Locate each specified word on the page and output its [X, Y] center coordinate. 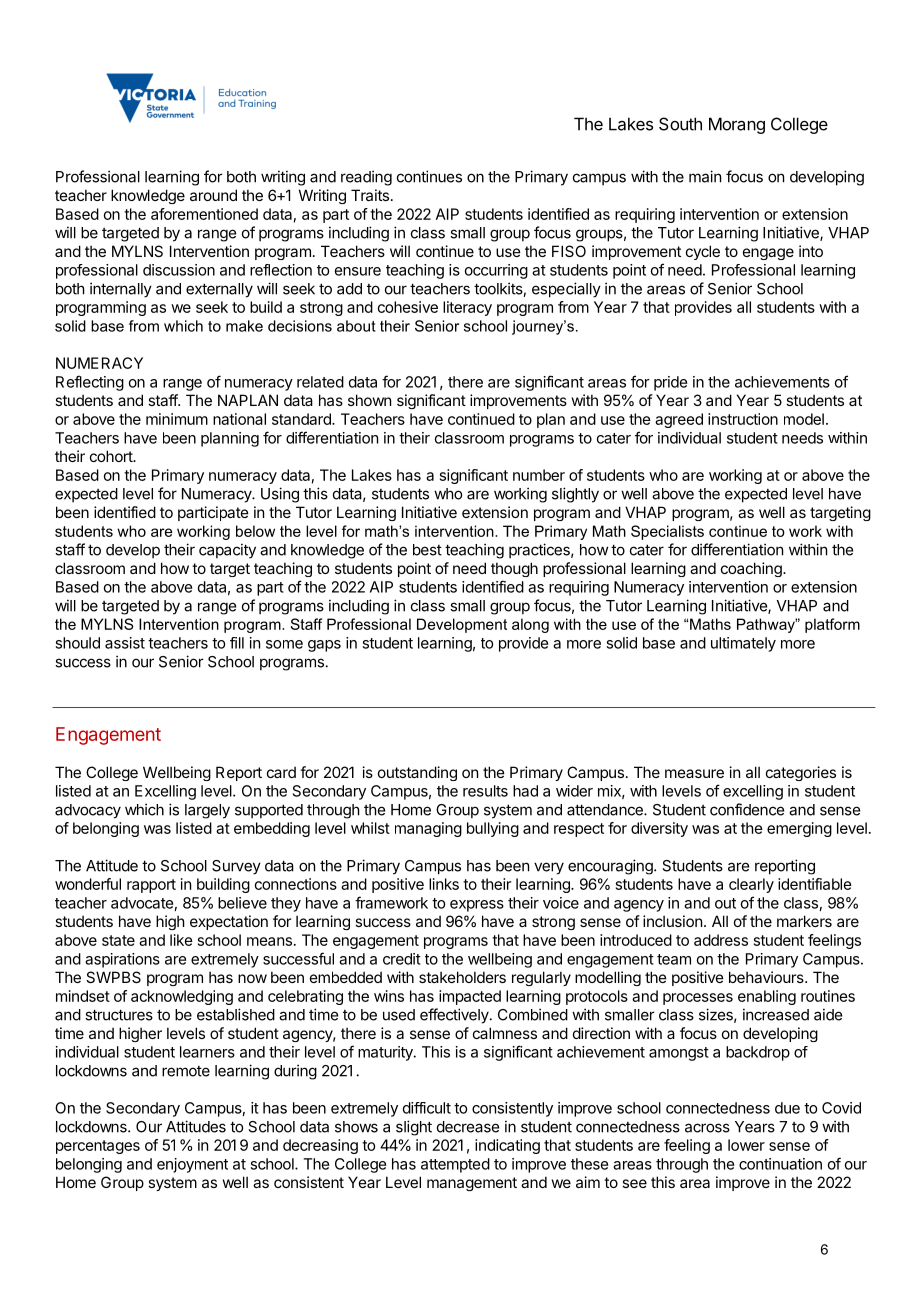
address [721, 940]
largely [207, 811]
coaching [752, 569]
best [427, 550]
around [213, 195]
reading [366, 178]
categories [801, 773]
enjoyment [192, 1165]
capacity [227, 551]
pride [670, 383]
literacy [467, 308]
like [181, 940]
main [705, 176]
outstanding [417, 773]
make [244, 326]
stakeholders [462, 977]
